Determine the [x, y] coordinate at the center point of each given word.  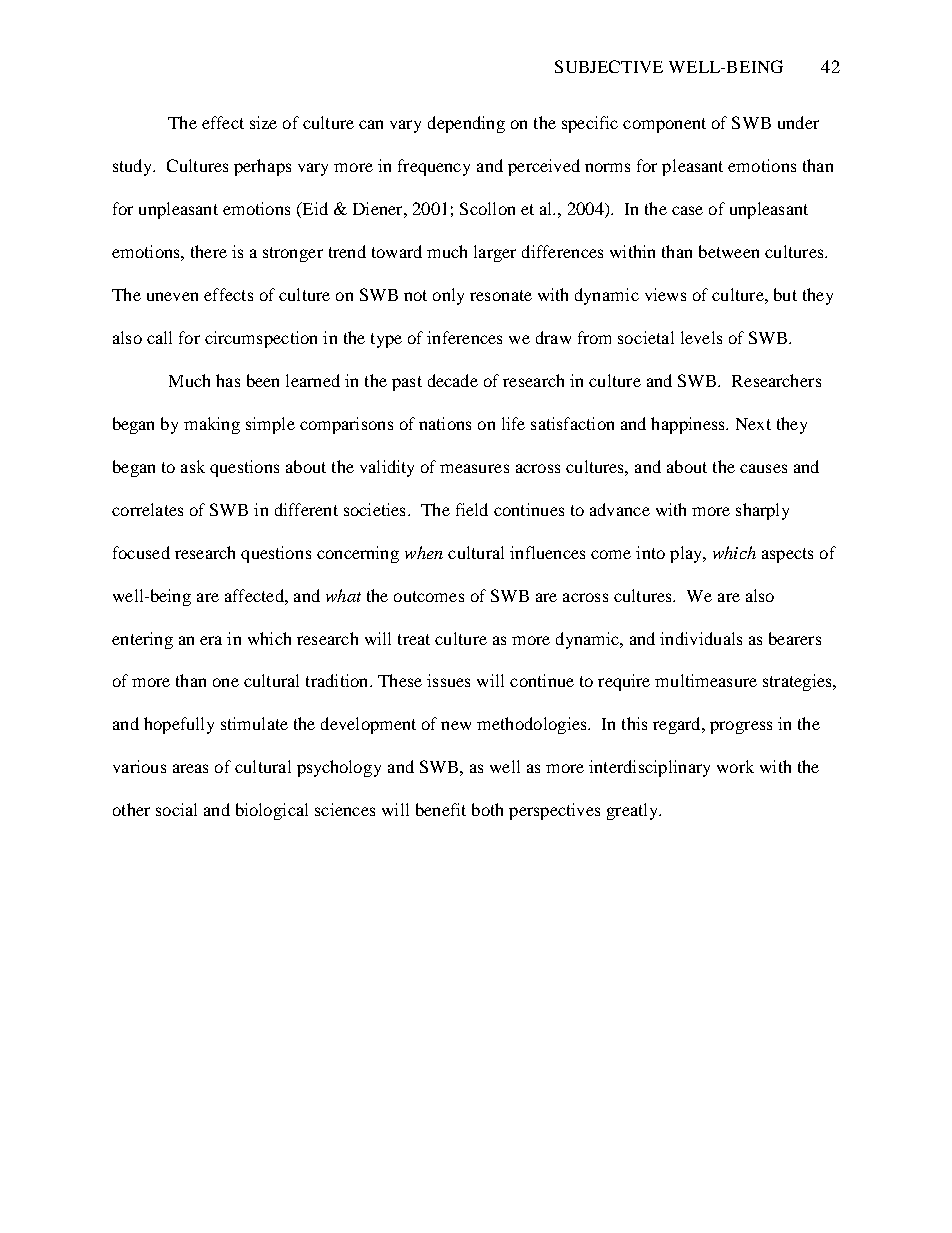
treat [414, 639]
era [211, 640]
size [263, 122]
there [209, 251]
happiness [689, 425]
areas [190, 768]
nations [445, 423]
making [212, 425]
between [729, 251]
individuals [701, 638]
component [664, 125]
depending [466, 124]
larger [495, 253]
